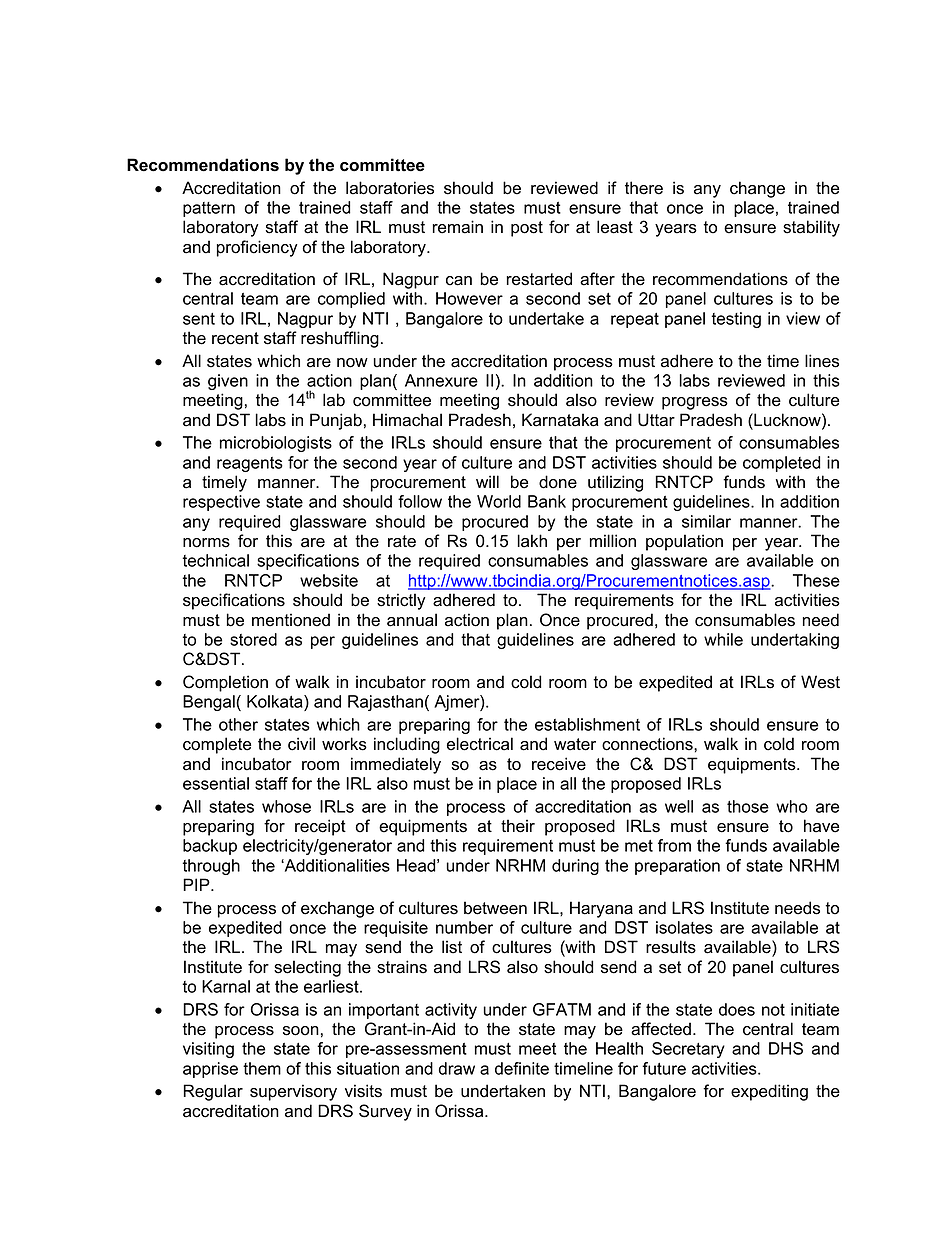  What do you see at coordinates (527, 229) in the screenshot?
I see `post` at bounding box center [527, 229].
